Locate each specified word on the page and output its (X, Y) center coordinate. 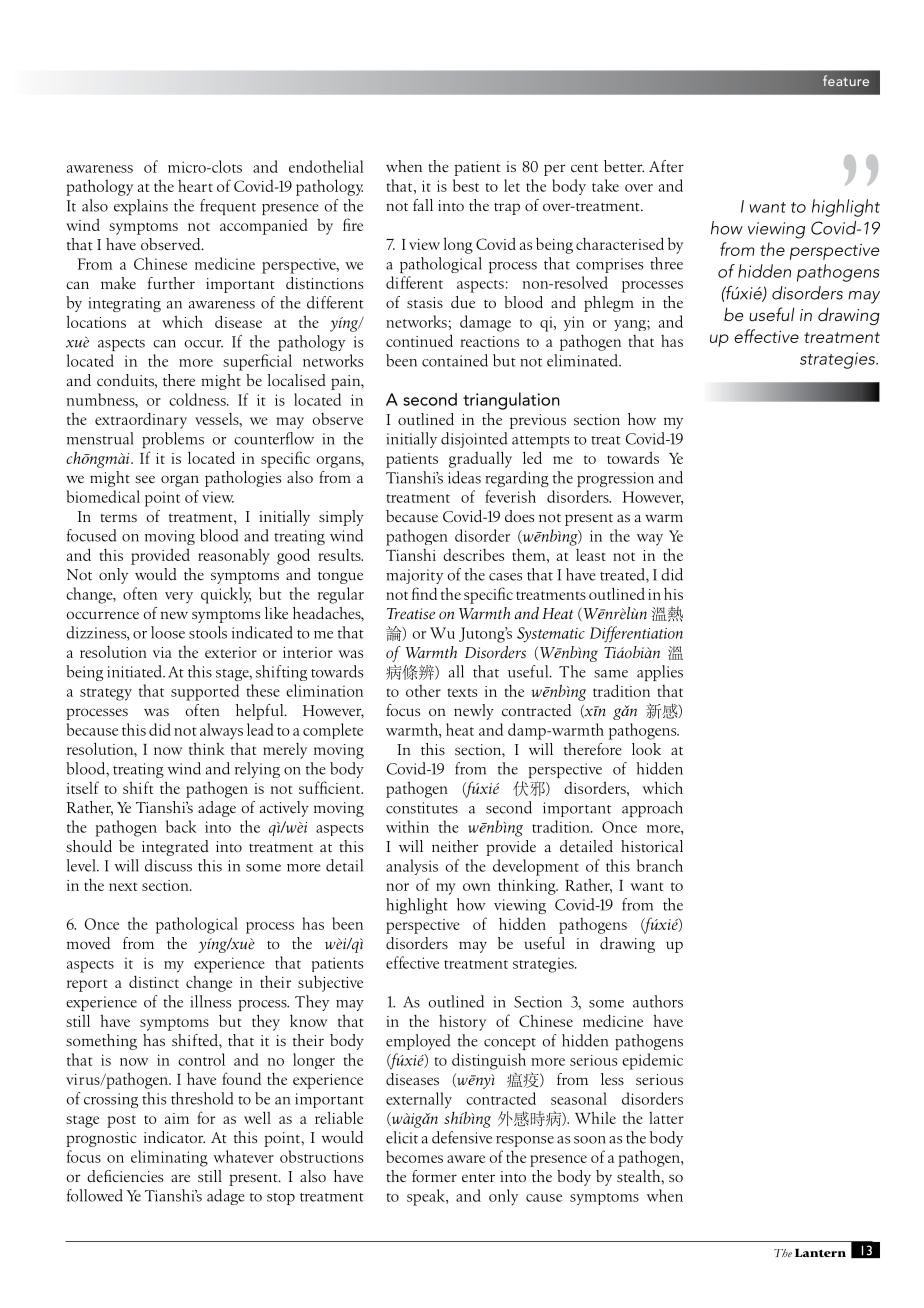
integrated (175, 848)
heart (195, 186)
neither (455, 846)
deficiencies (125, 1176)
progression (615, 479)
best (466, 185)
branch (660, 865)
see (145, 479)
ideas (464, 477)
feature (846, 80)
